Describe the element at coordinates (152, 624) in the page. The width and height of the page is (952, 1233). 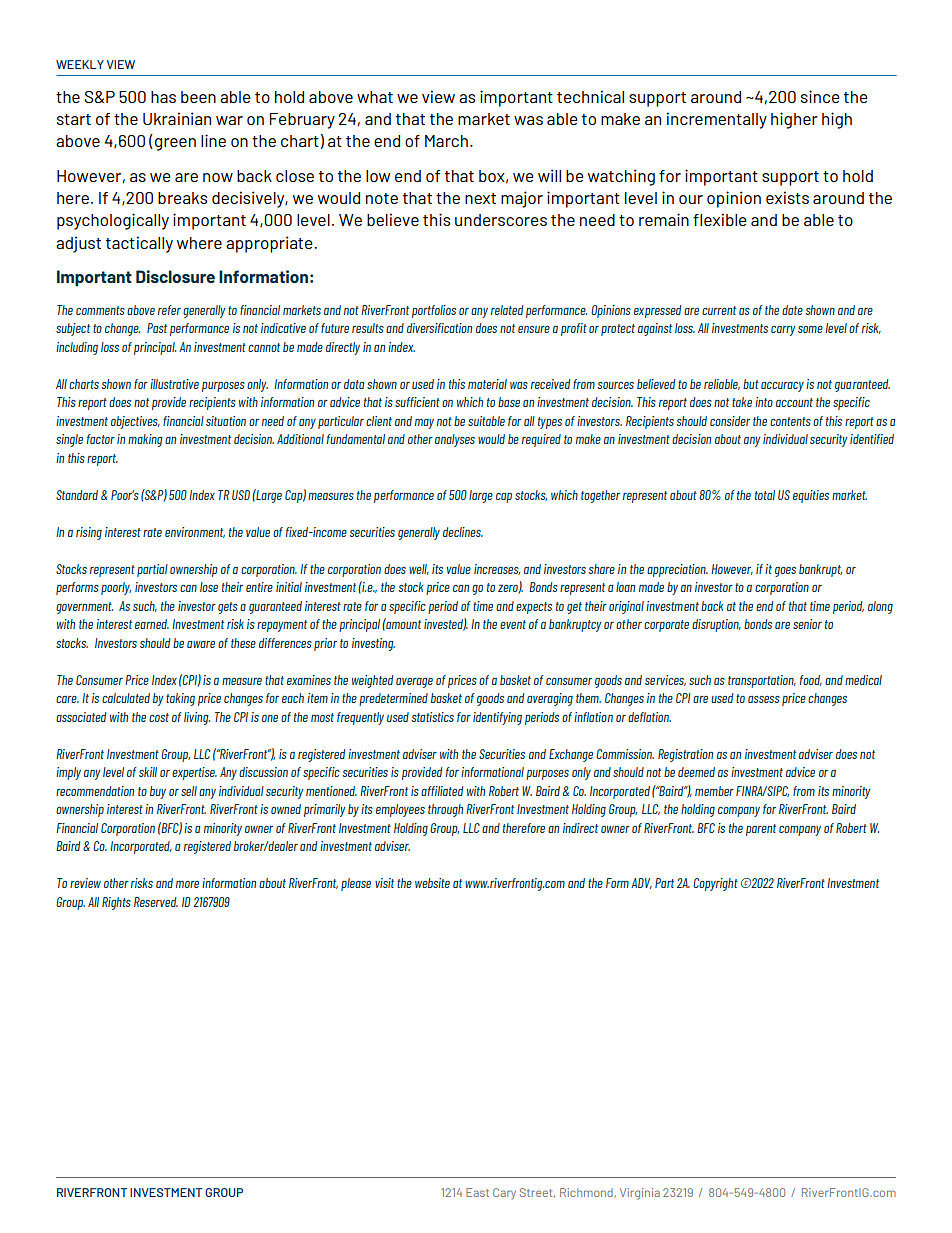
I see `earned` at that location.
